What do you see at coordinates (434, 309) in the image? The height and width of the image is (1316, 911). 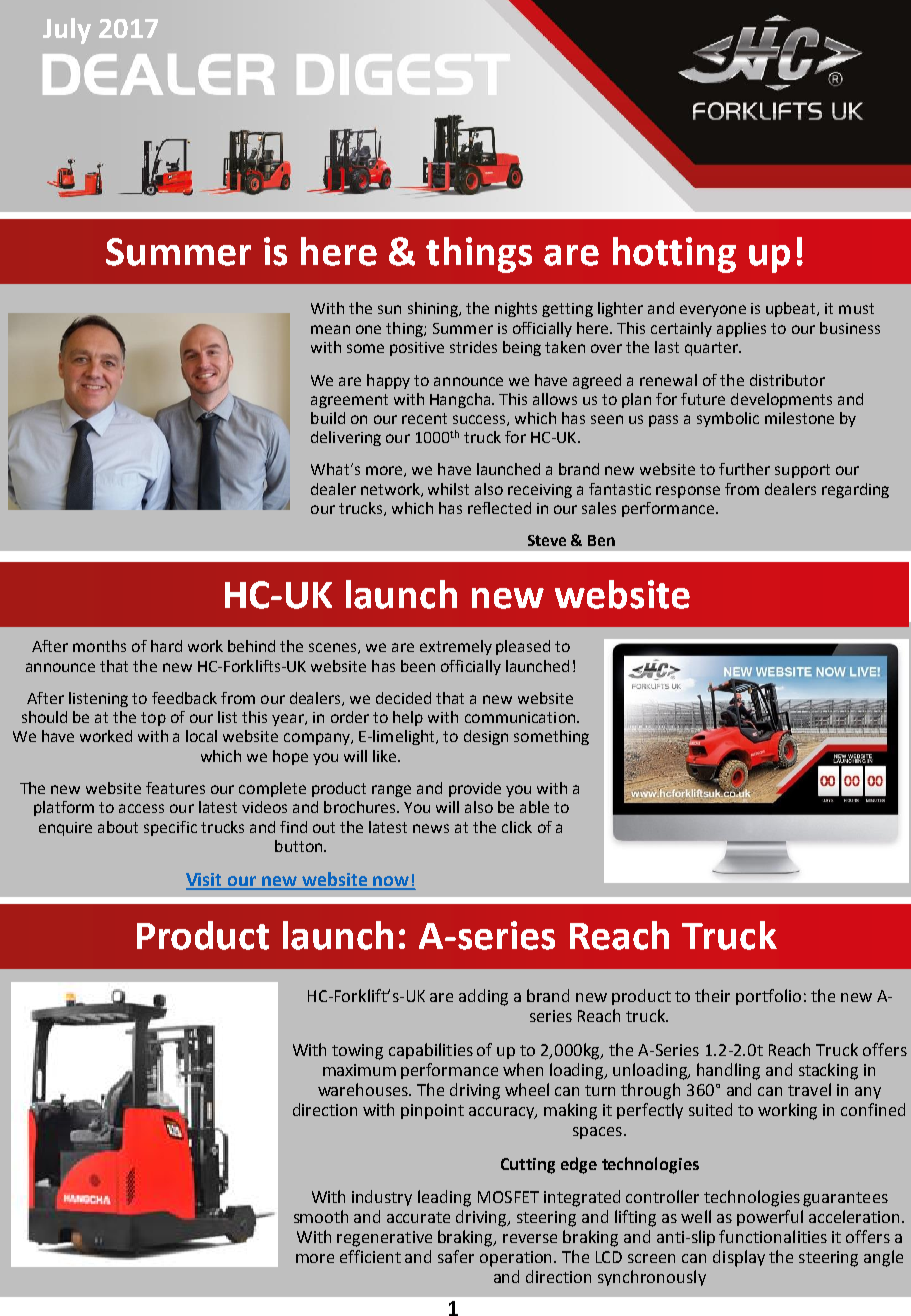 I see `shining` at bounding box center [434, 309].
